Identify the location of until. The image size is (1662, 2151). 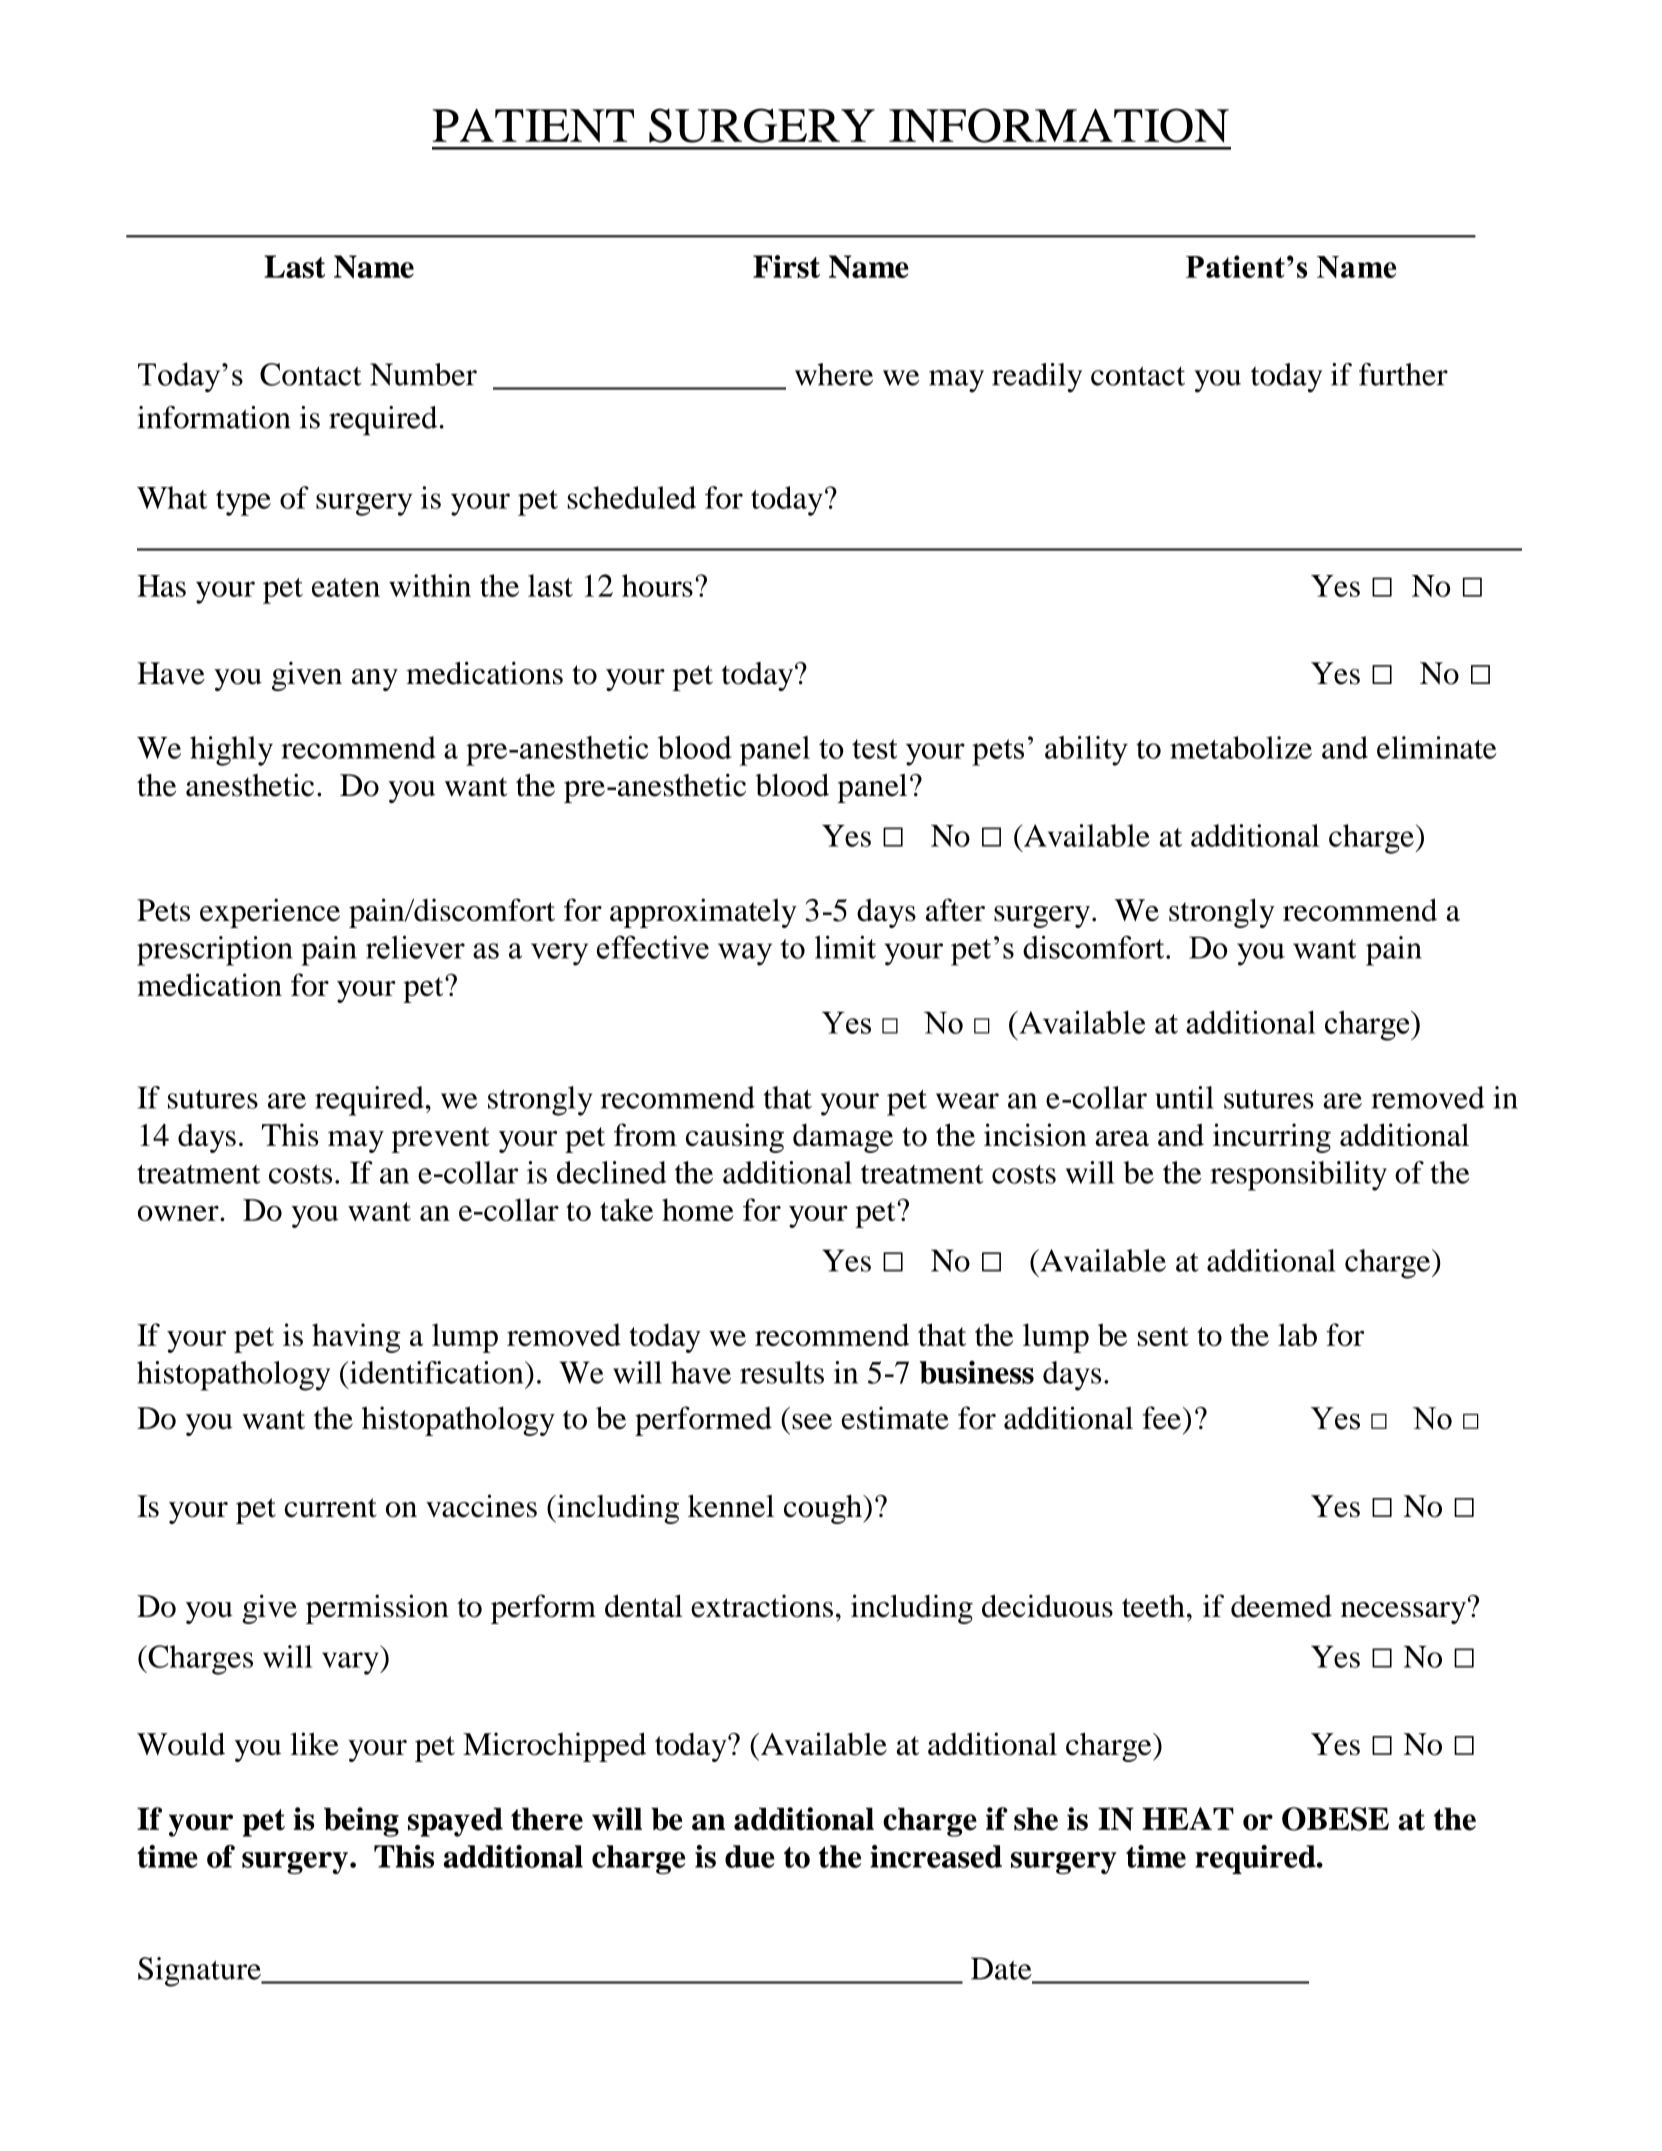
(1184, 1097).
